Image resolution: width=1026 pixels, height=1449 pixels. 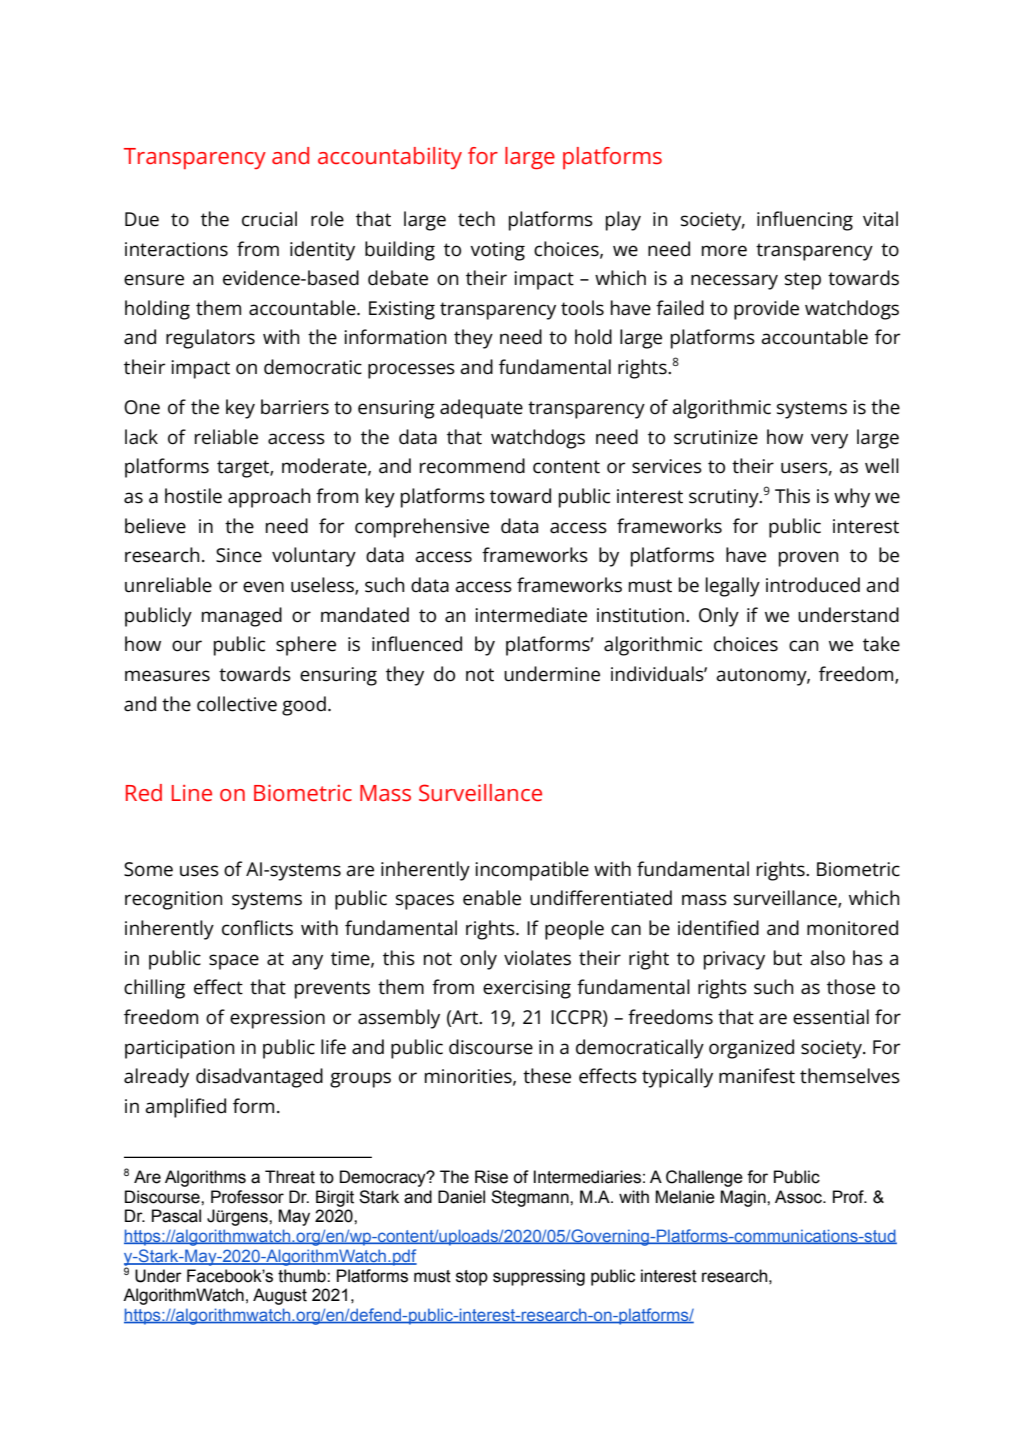 I want to click on crucial, so click(x=269, y=219).
